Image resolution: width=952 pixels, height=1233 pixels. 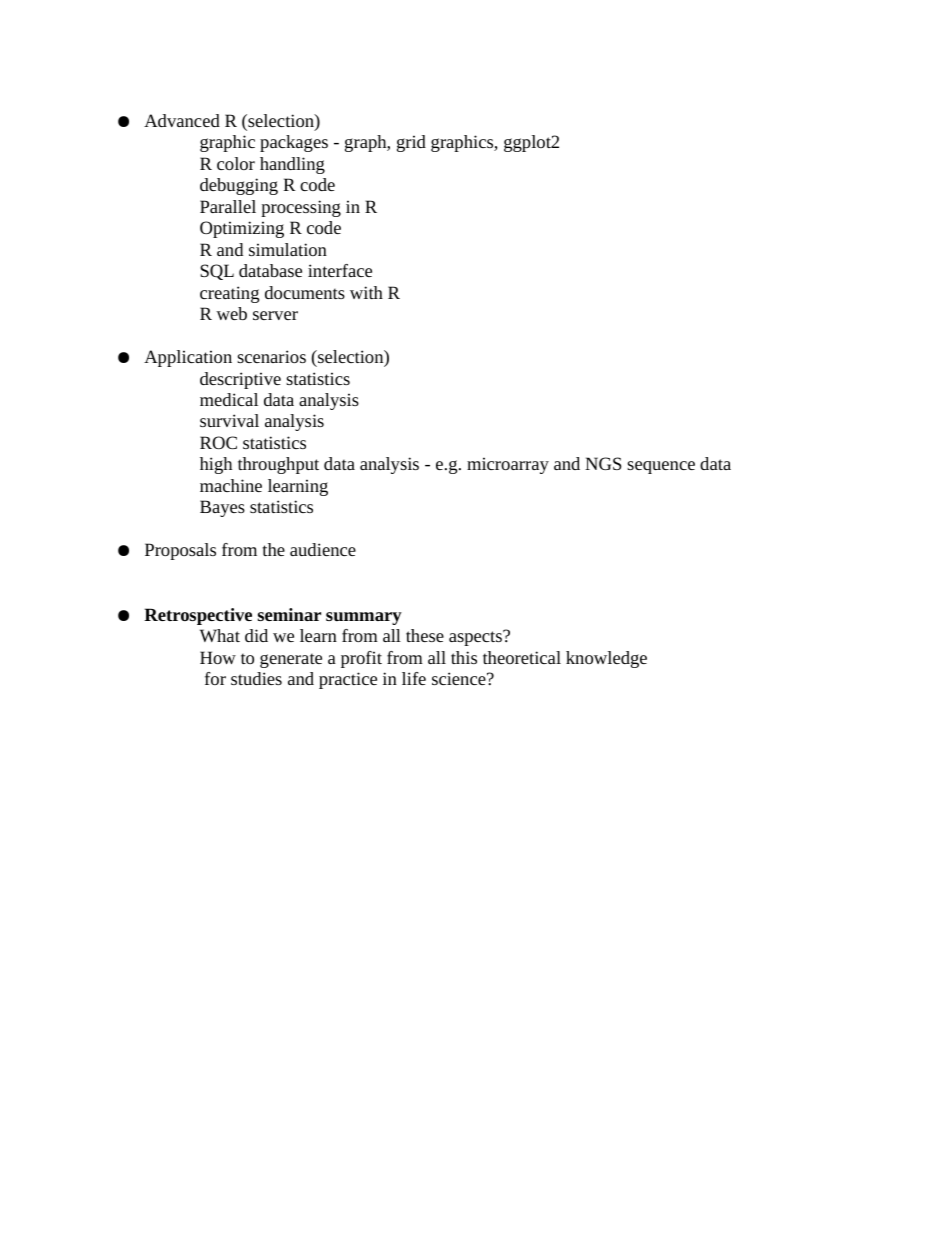 What do you see at coordinates (218, 657) in the screenshot?
I see `How` at bounding box center [218, 657].
